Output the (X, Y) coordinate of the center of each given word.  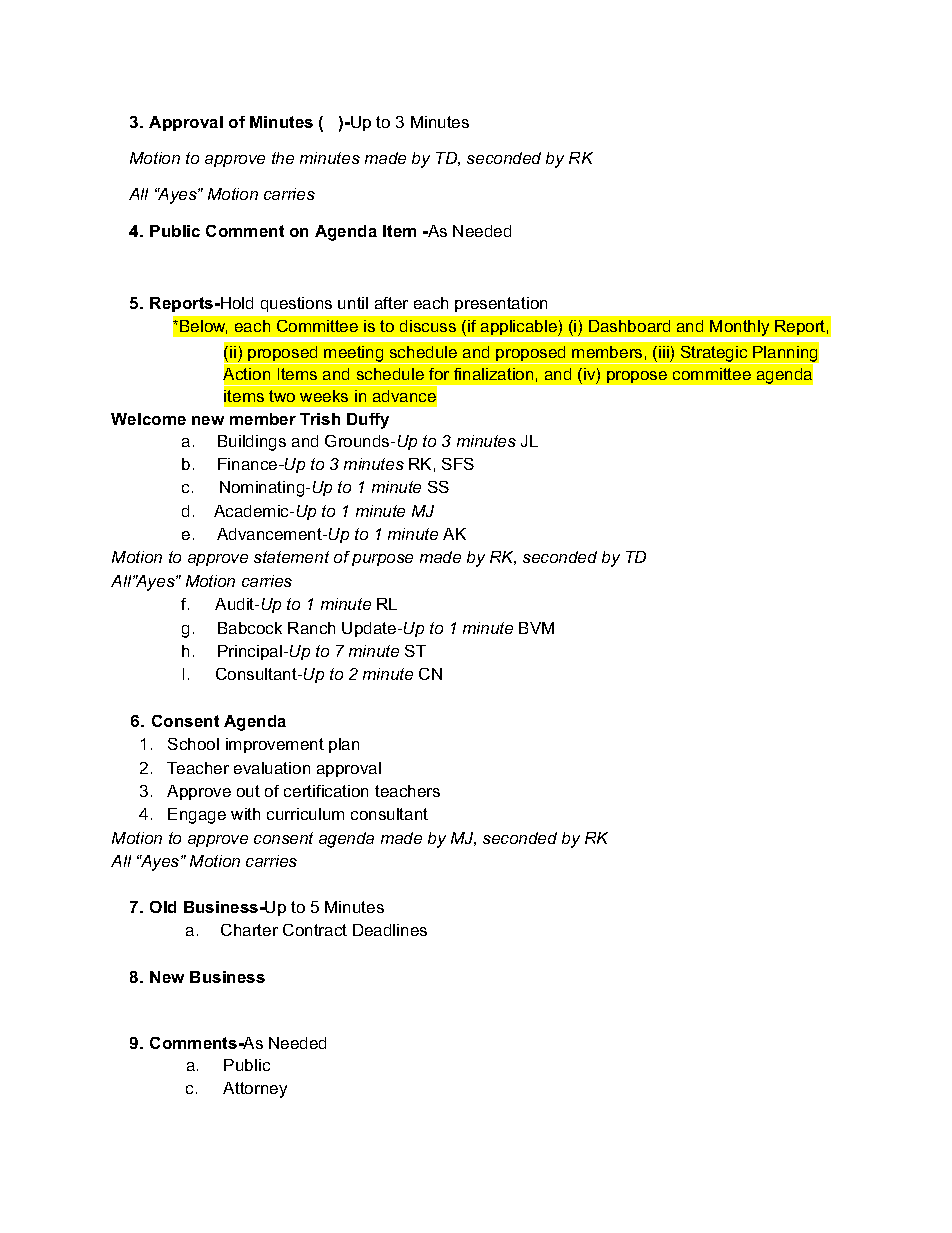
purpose (382, 560)
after (391, 303)
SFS (458, 464)
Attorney (255, 1090)
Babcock (250, 628)
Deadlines (390, 930)
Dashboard (629, 326)
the (283, 158)
